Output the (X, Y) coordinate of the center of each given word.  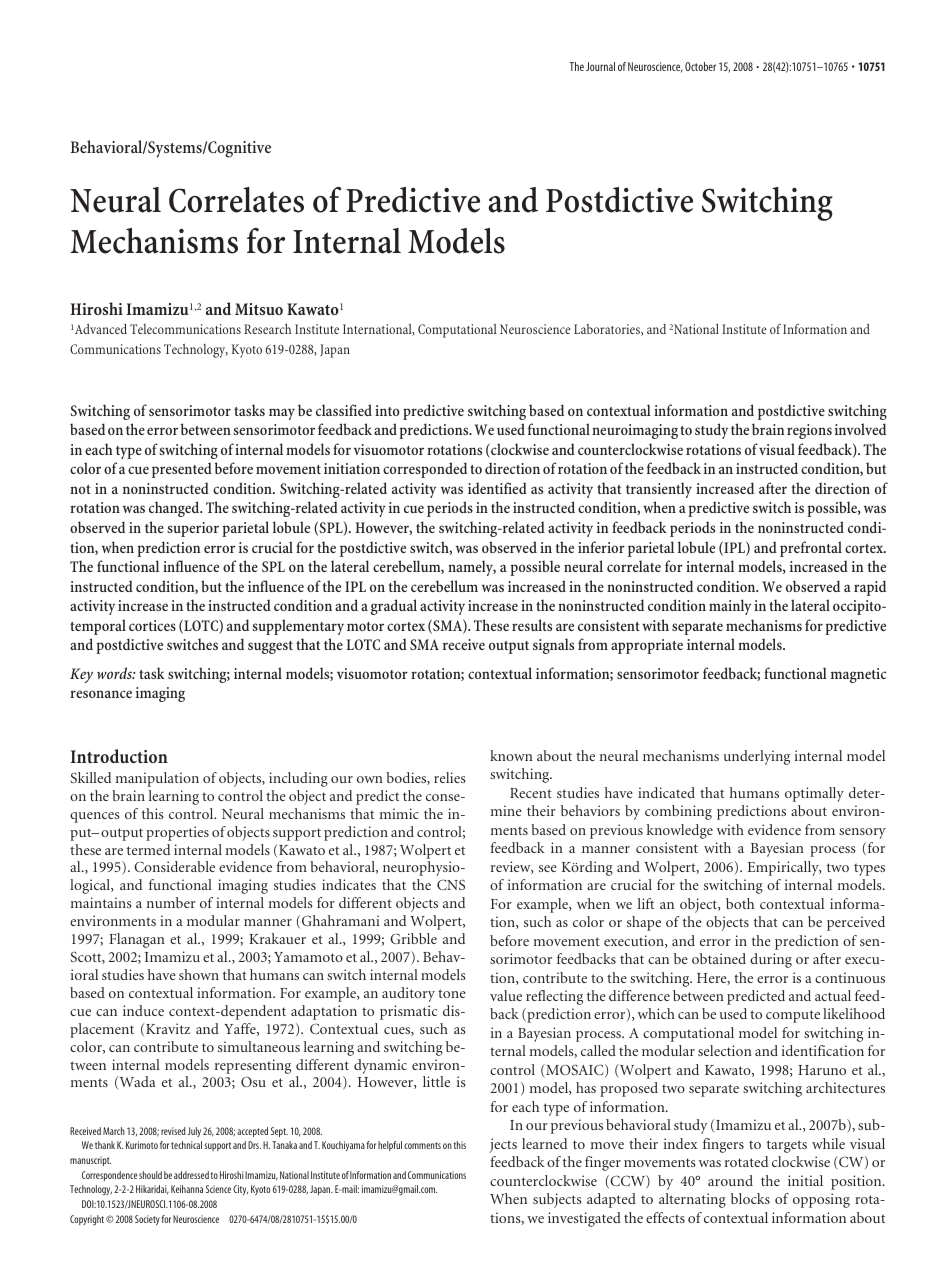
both (740, 903)
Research (267, 329)
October (700, 66)
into (387, 410)
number (171, 902)
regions (809, 431)
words (116, 673)
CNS (451, 884)
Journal (600, 66)
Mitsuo (259, 309)
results (532, 625)
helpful (390, 1146)
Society (147, 1220)
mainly (730, 607)
